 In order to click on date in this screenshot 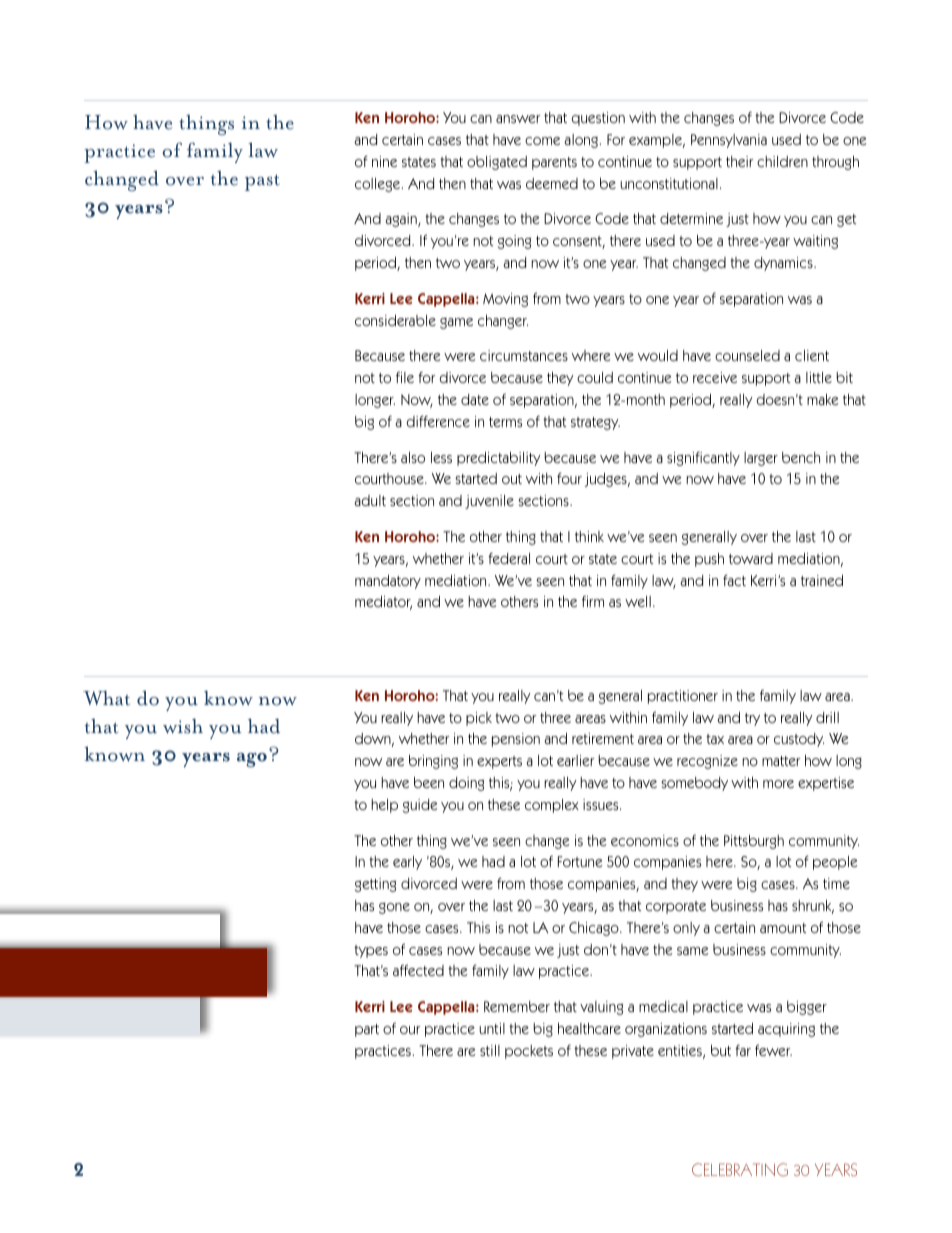, I will do `click(475, 399)`.
